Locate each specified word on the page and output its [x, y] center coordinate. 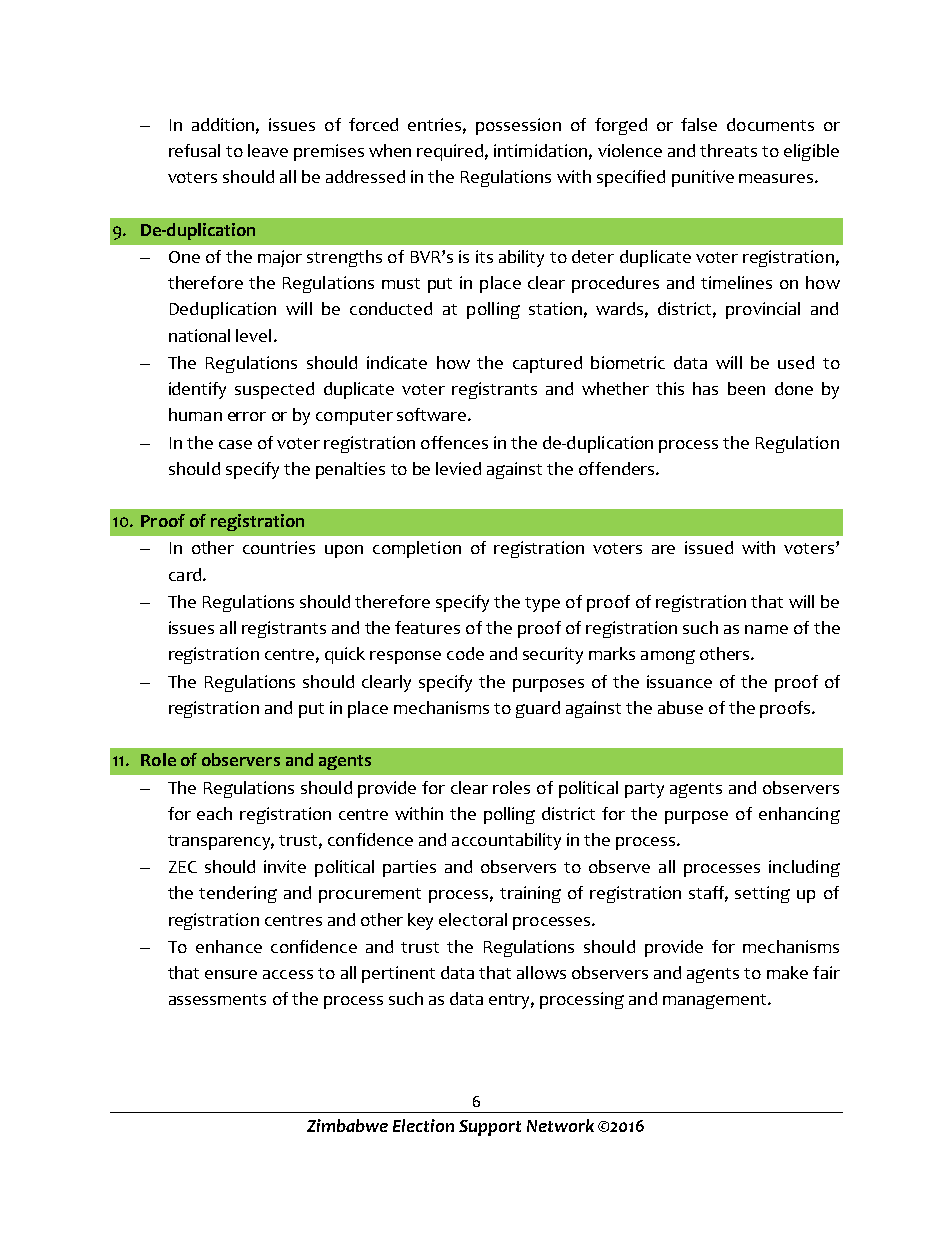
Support [490, 1128]
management [716, 1001]
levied [458, 468]
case [235, 444]
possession [518, 126]
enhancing [799, 815]
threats [728, 150]
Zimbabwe [347, 1125]
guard [538, 709]
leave [268, 150]
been [746, 388]
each [214, 813]
